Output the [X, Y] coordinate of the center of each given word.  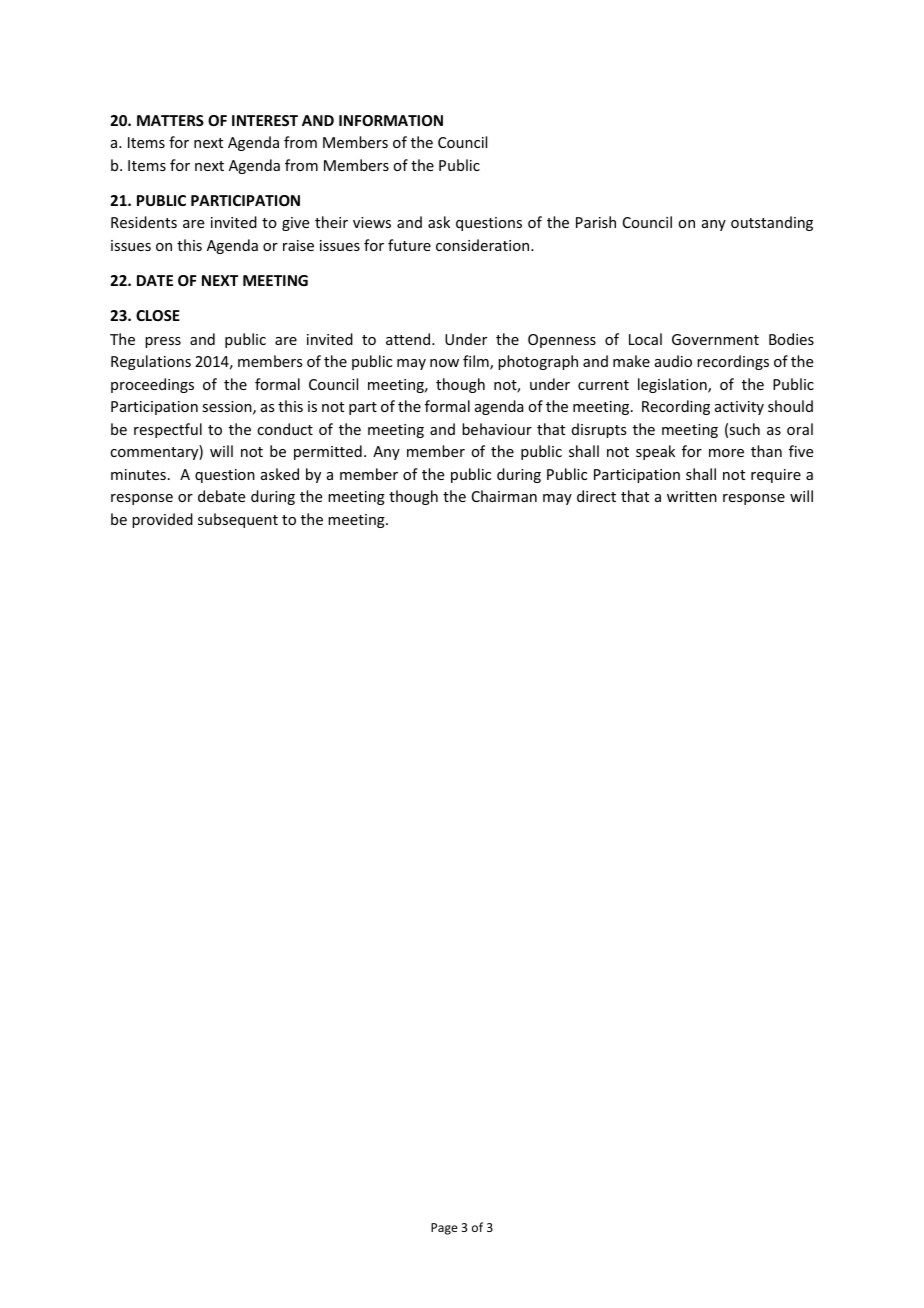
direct [596, 496]
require [776, 476]
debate [221, 496]
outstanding [772, 223]
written [692, 496]
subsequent [238, 520]
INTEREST [265, 120]
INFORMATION [391, 120]
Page [444, 1229]
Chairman [504, 496]
